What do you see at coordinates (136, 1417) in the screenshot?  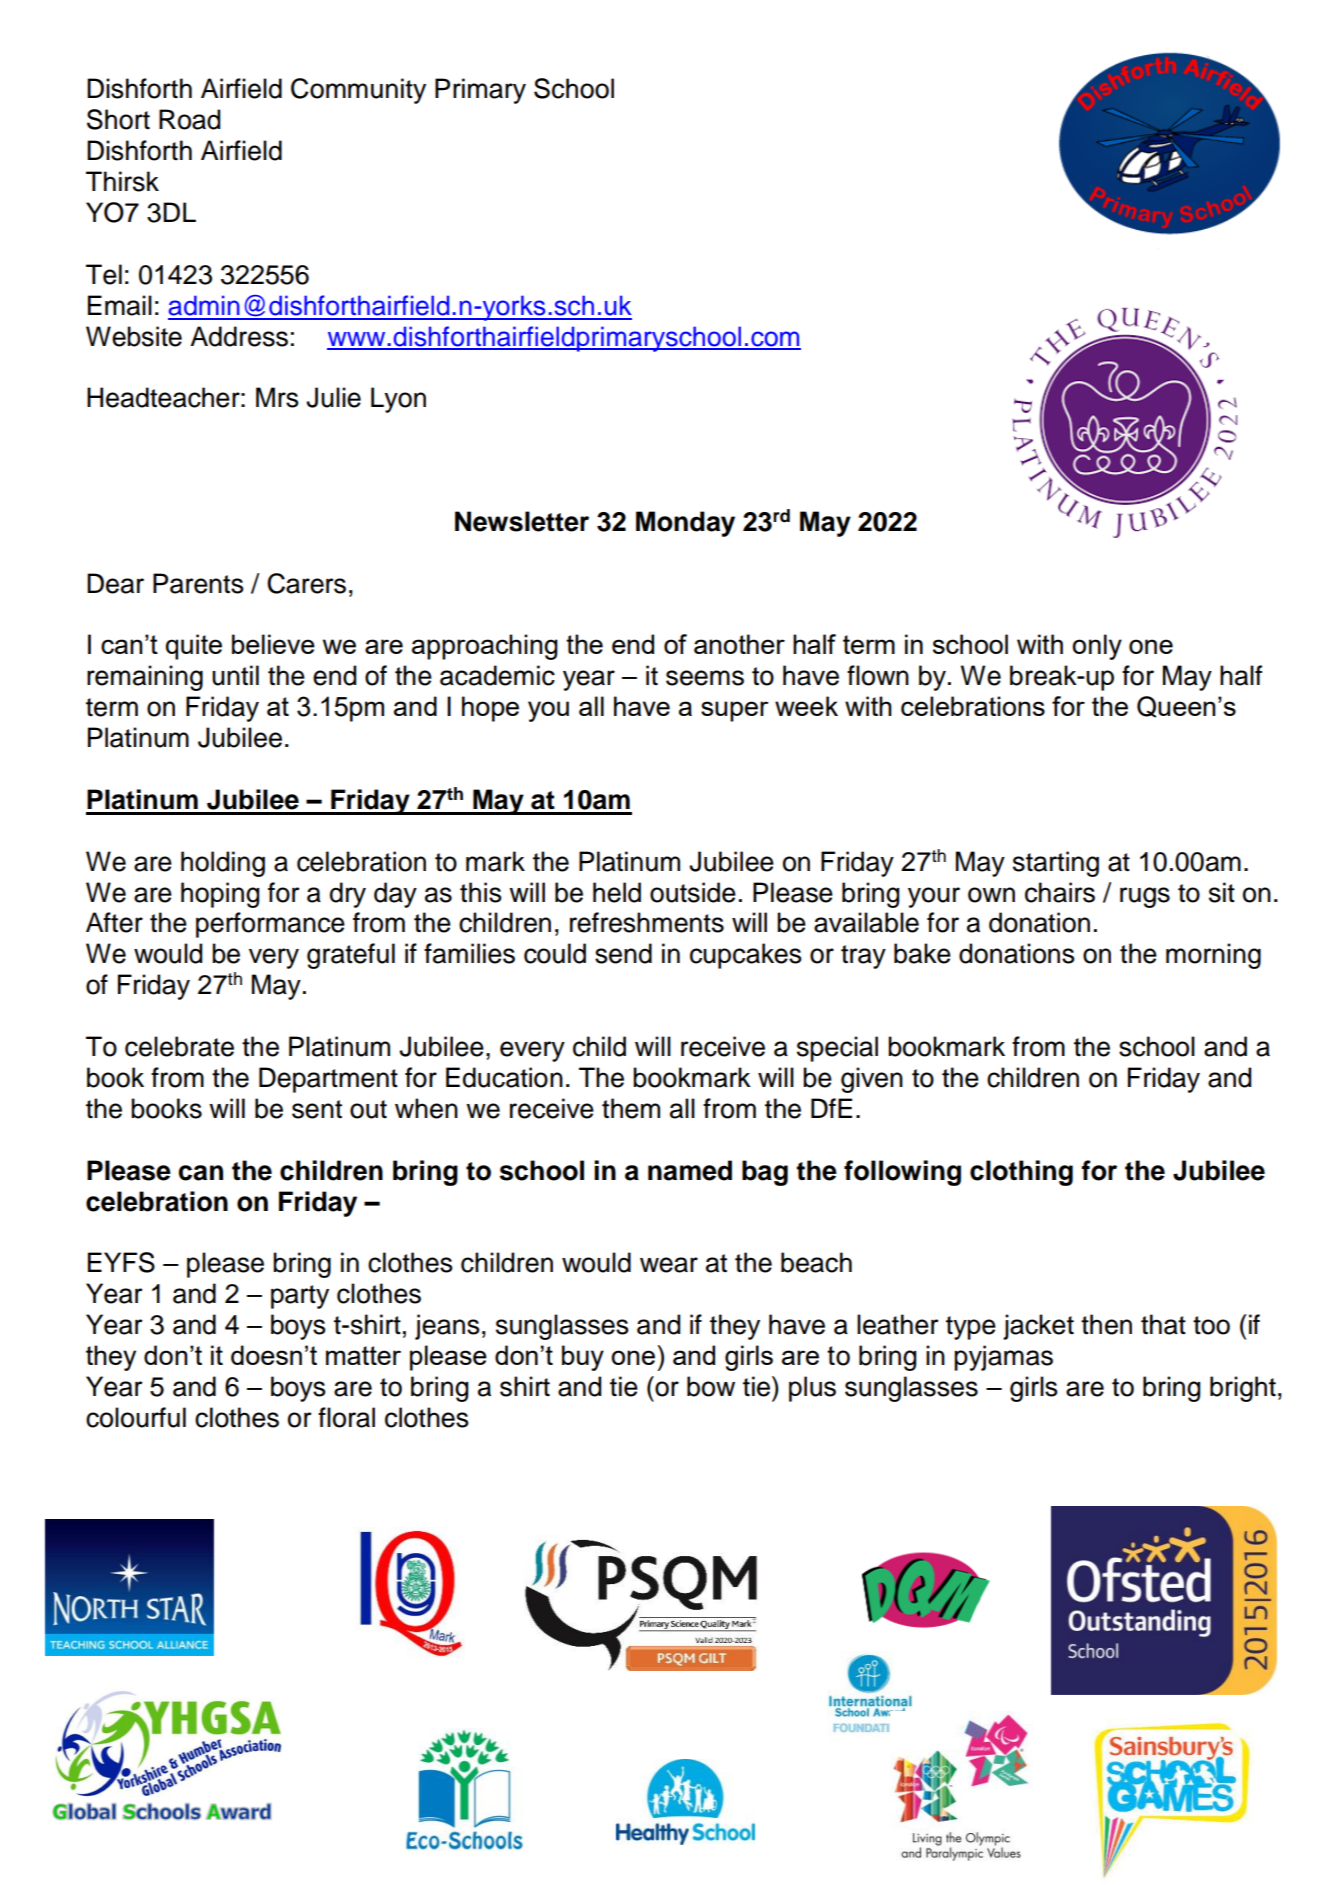 I see `colourful` at bounding box center [136, 1417].
